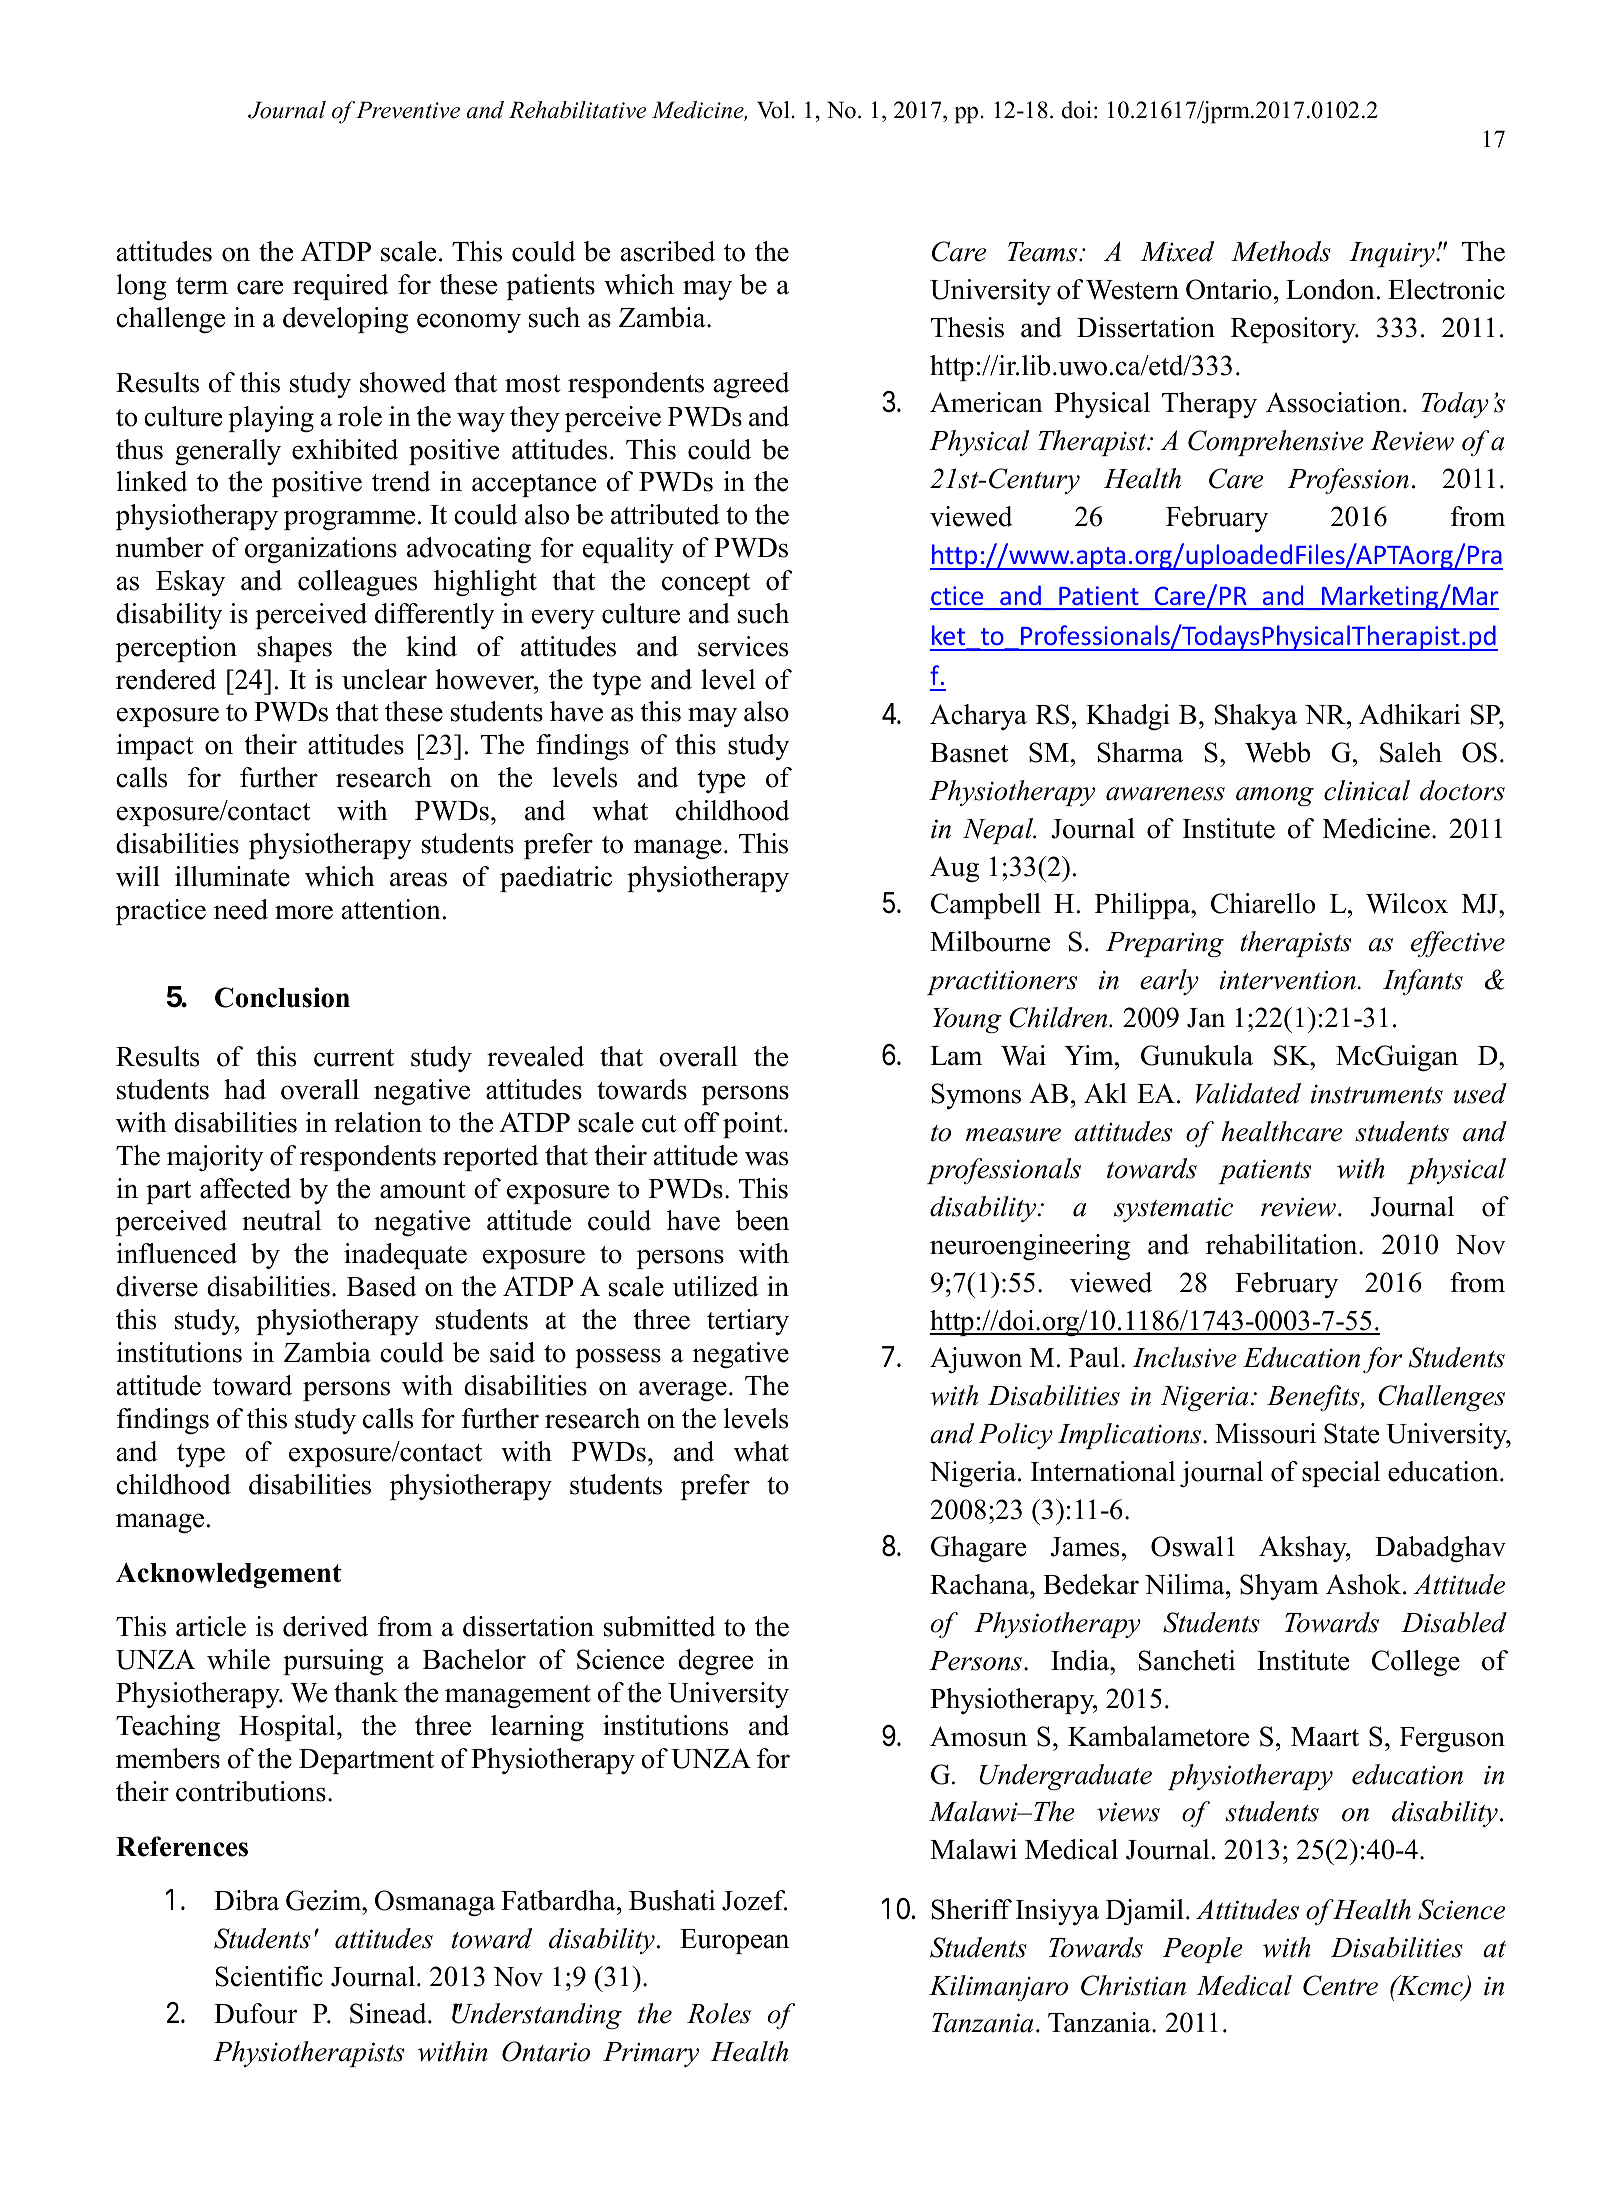 The height and width of the document is (2201, 1621). Describe the element at coordinates (1281, 251) in the document. I see `Methods` at that location.
